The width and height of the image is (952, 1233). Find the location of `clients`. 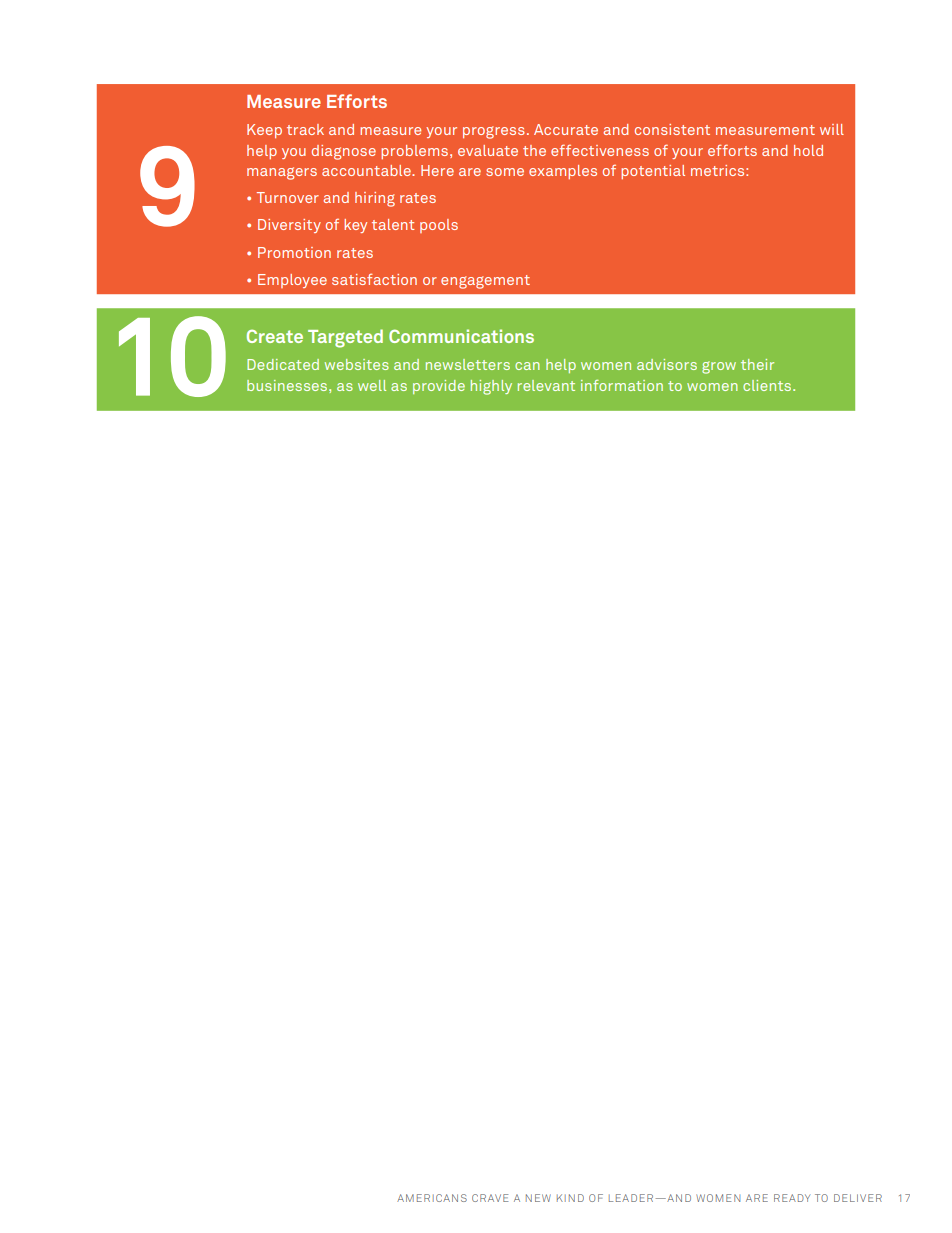

clients is located at coordinates (768, 385).
